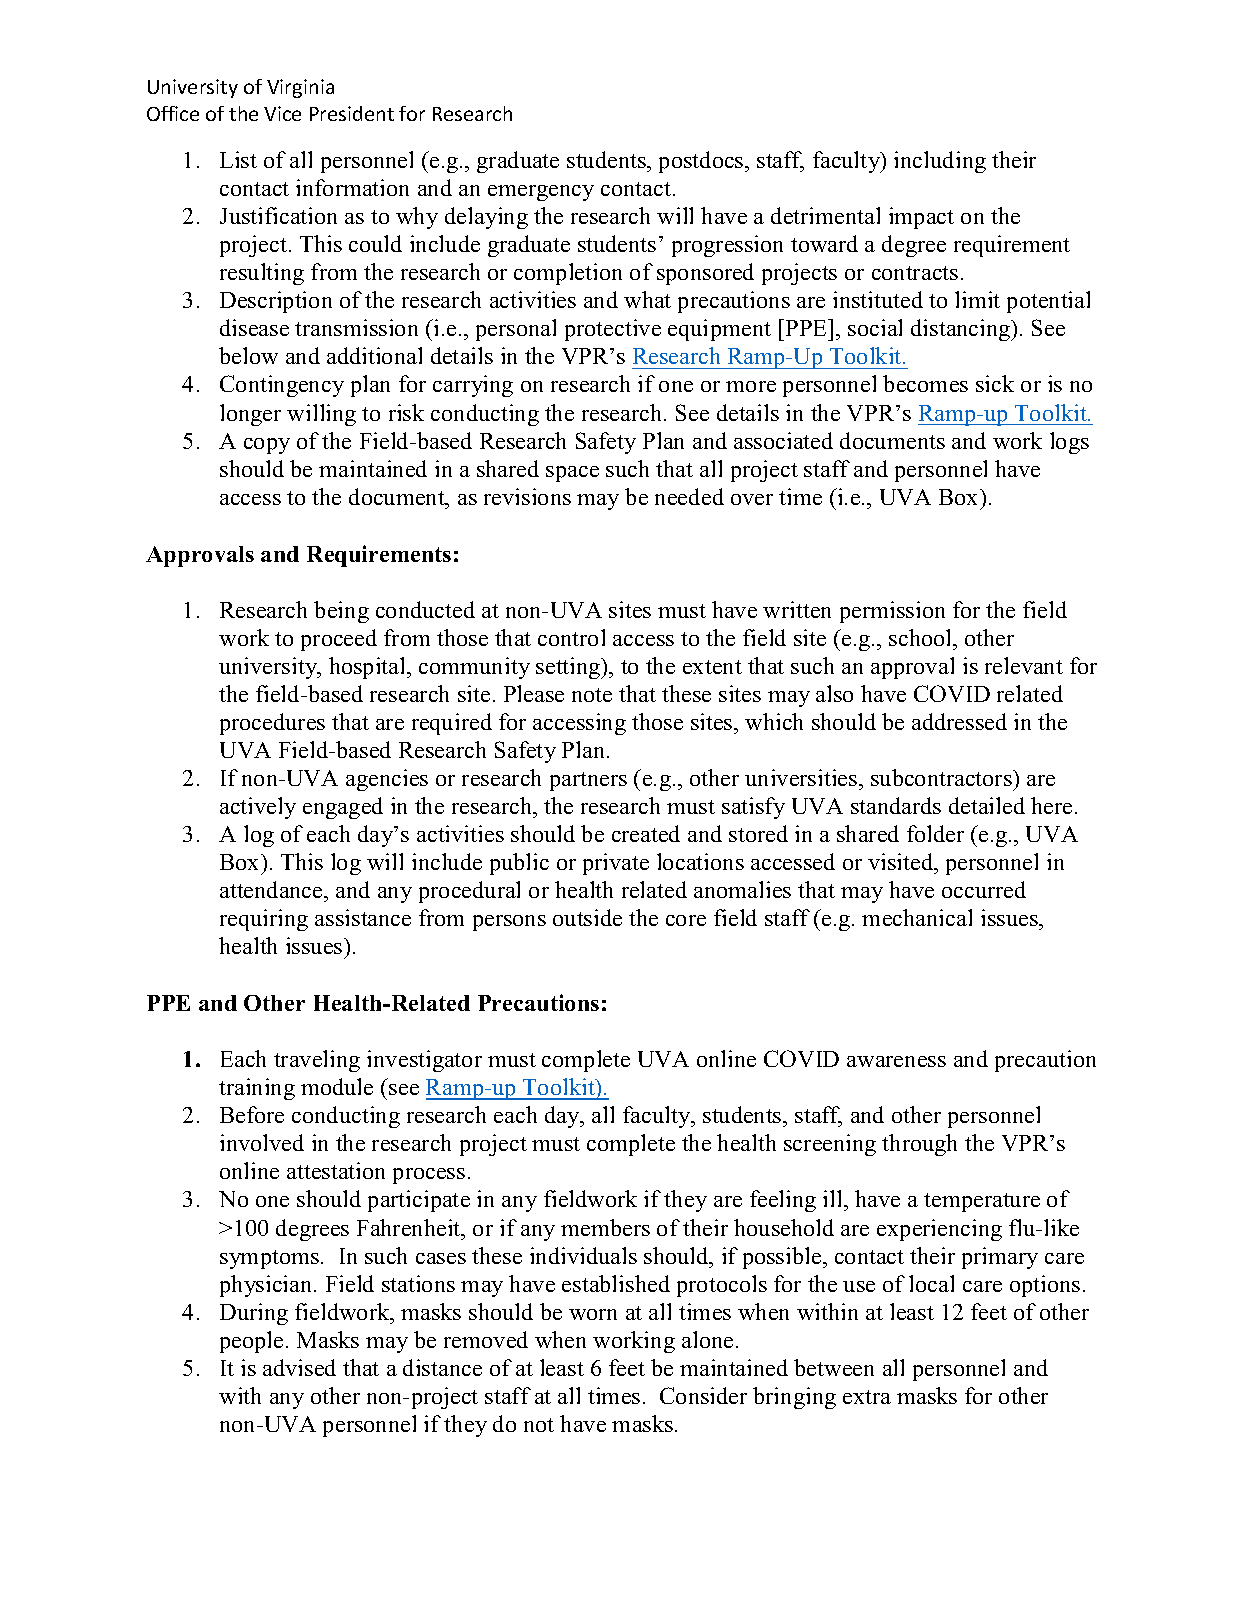  I want to click on partners, so click(588, 781).
